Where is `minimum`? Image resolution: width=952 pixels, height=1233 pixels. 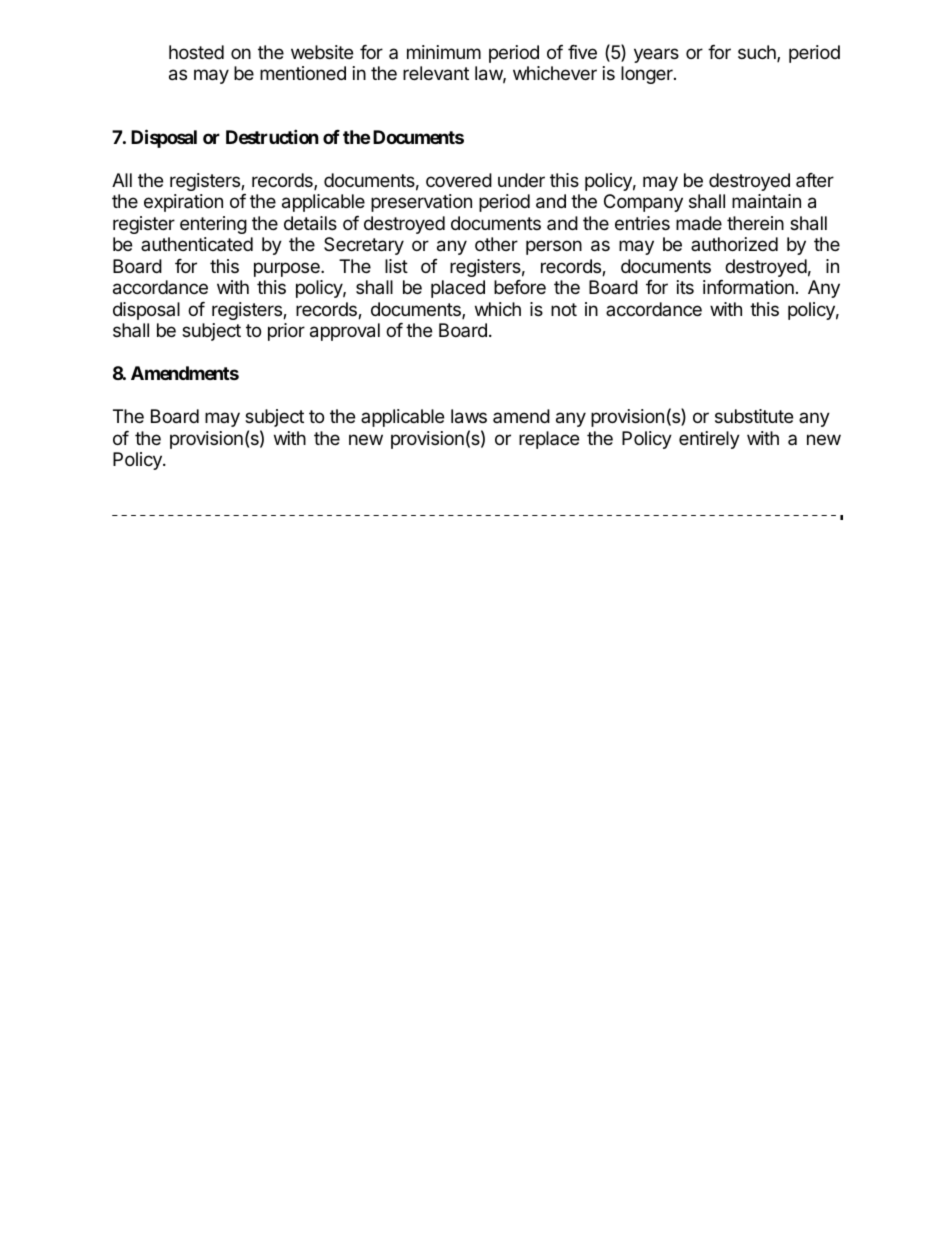
minimum is located at coordinates (444, 52).
